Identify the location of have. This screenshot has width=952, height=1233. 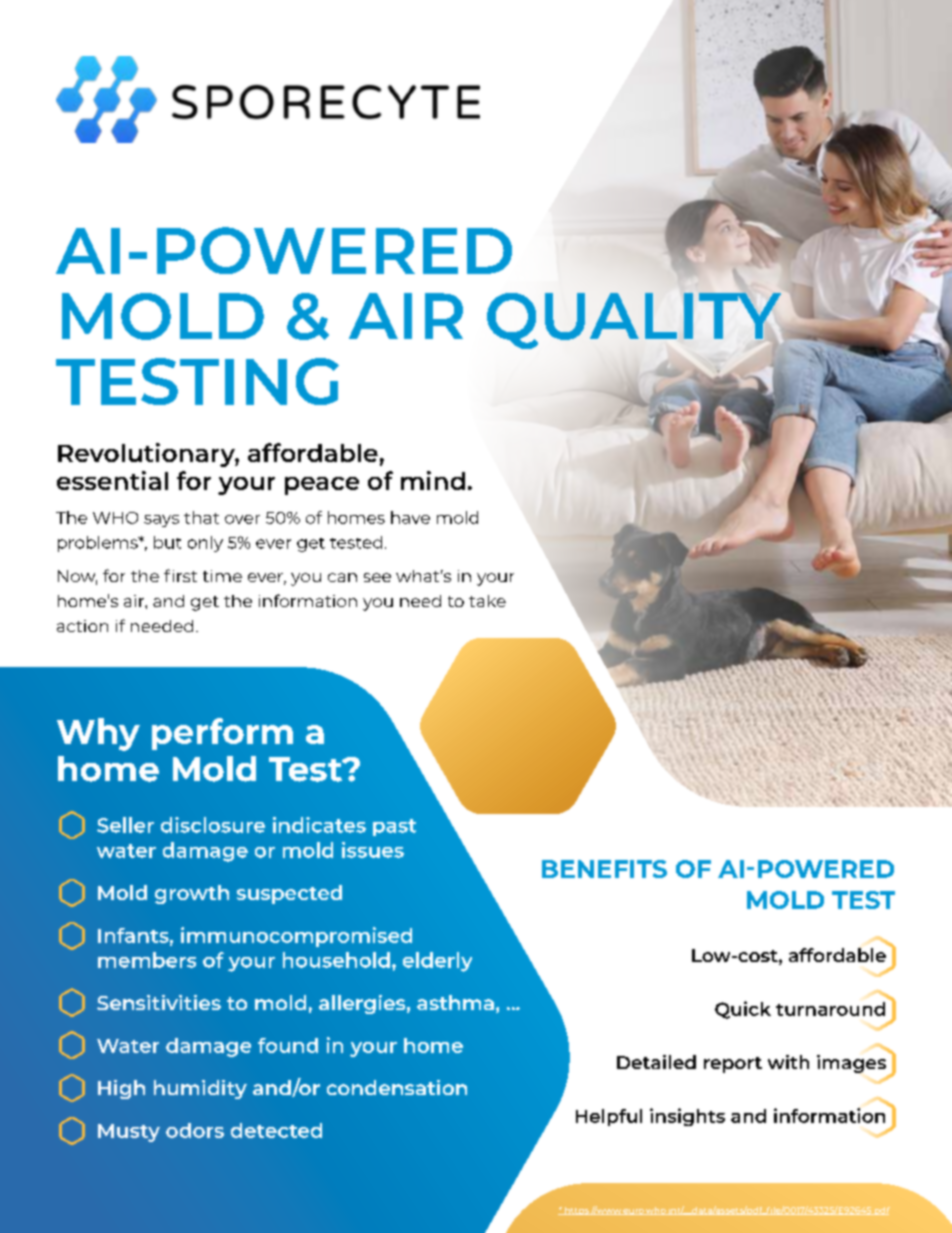
(410, 517).
